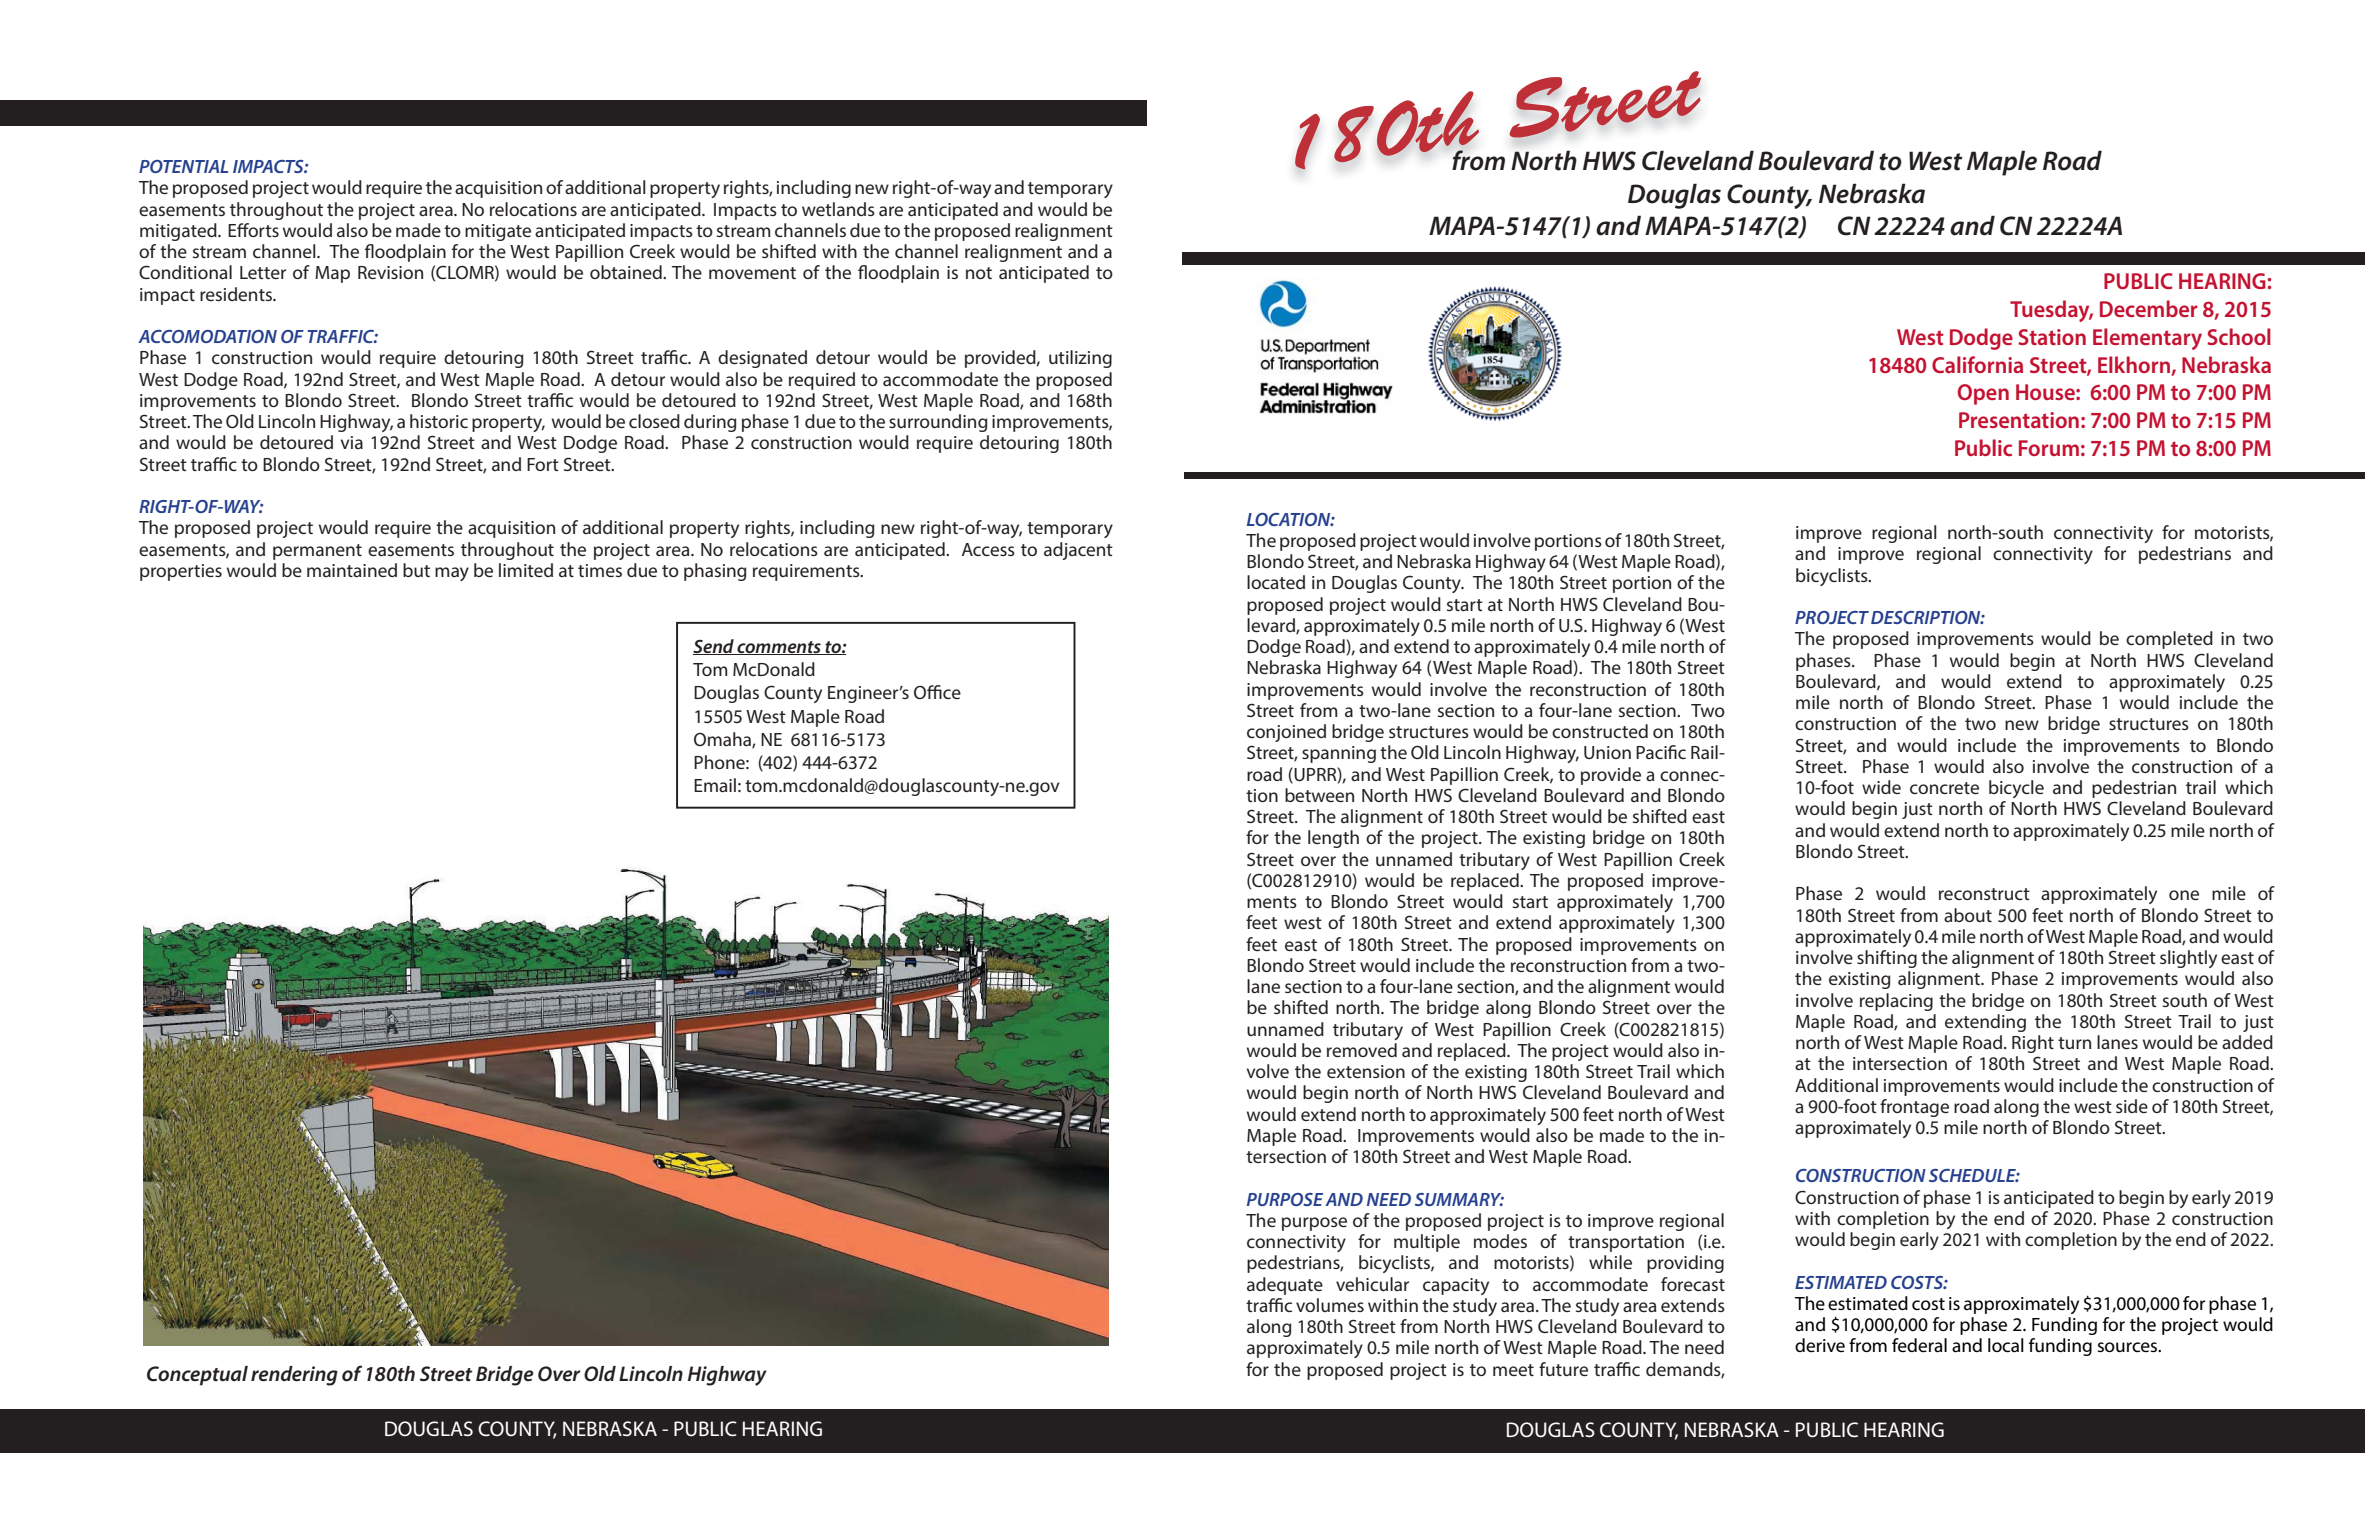  What do you see at coordinates (294, 1376) in the page?
I see `rendering` at bounding box center [294, 1376].
